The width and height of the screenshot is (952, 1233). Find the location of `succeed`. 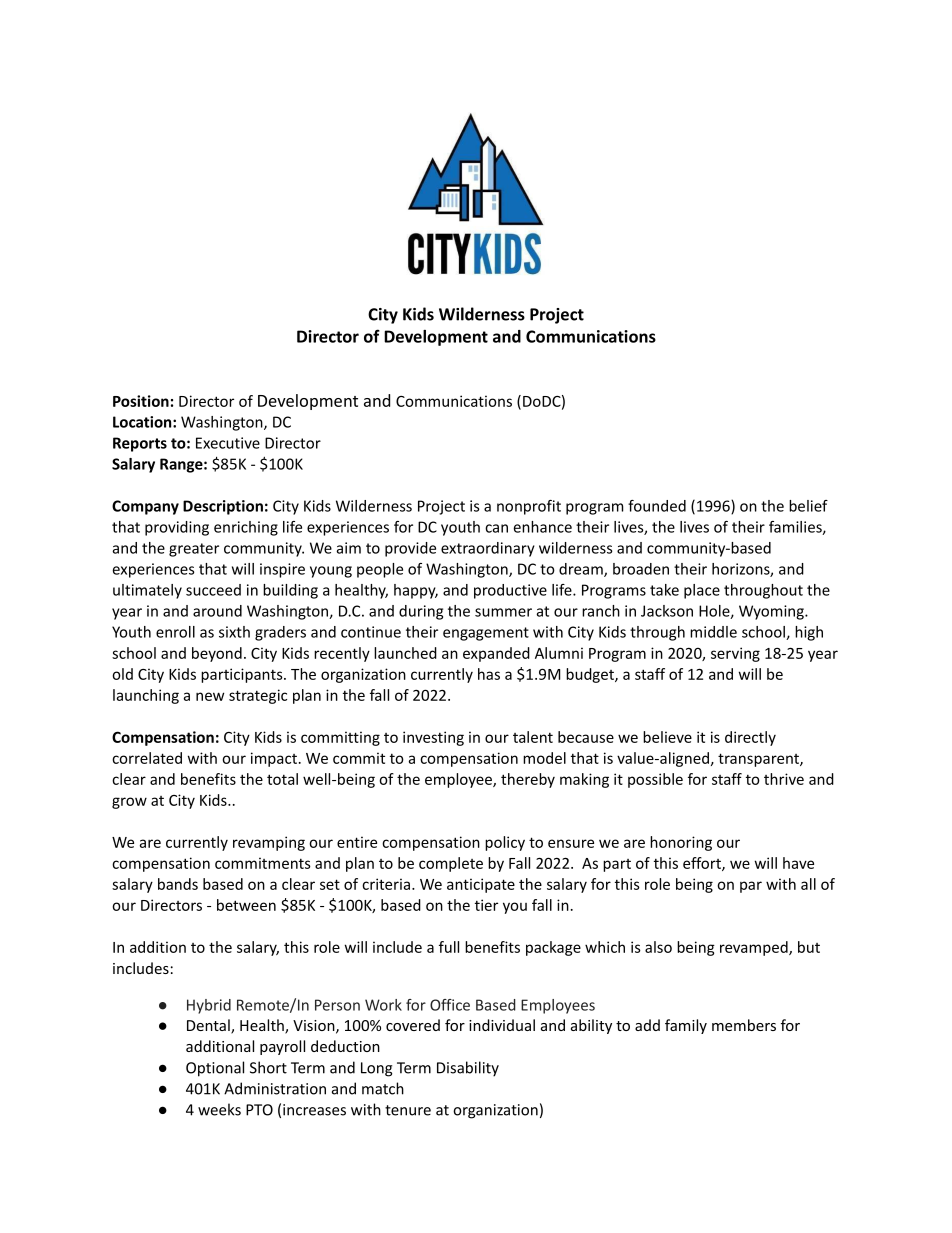

succeed is located at coordinates (213, 590).
